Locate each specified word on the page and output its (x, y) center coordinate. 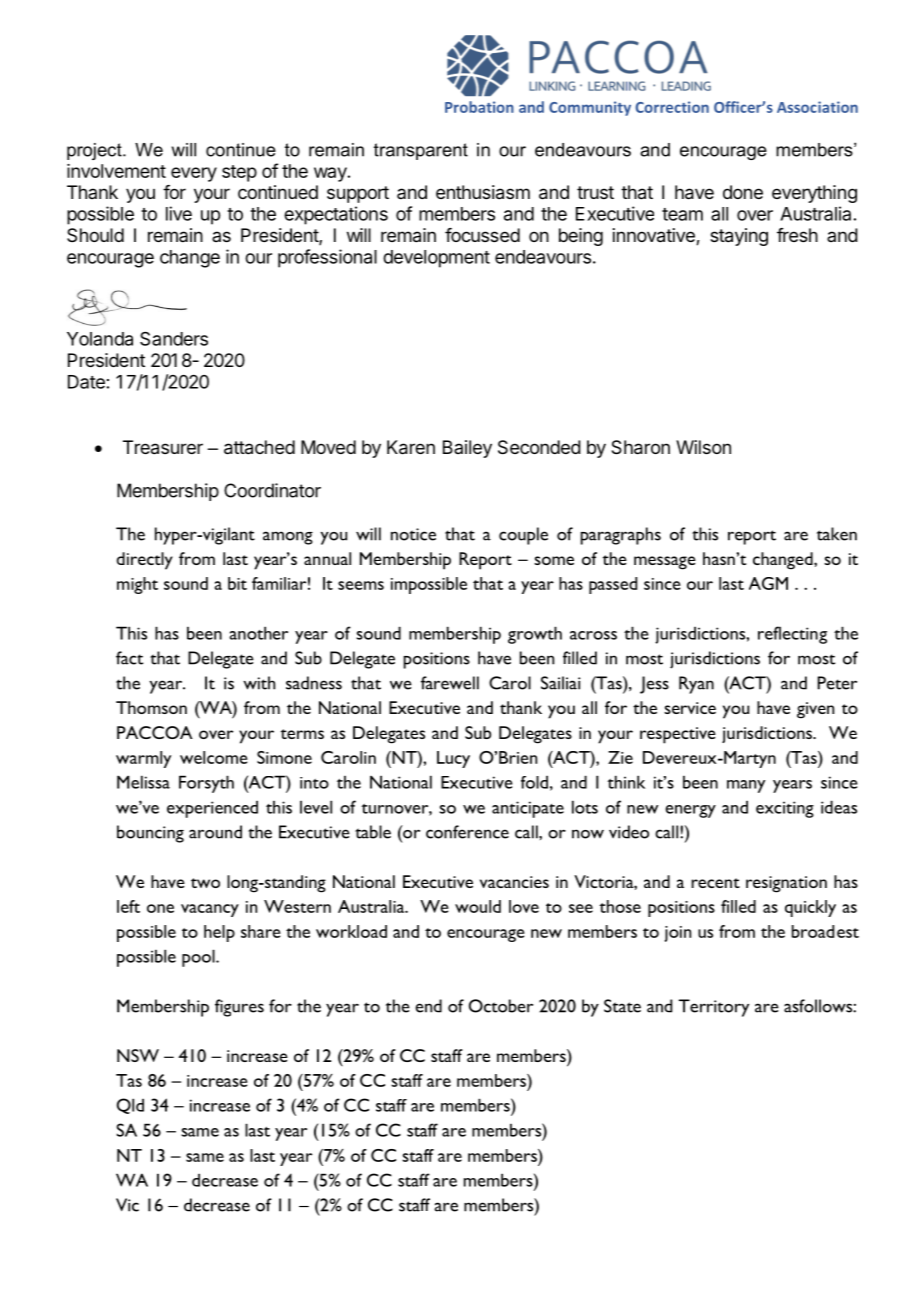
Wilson (703, 447)
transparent (421, 151)
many (746, 786)
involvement (116, 171)
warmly (143, 759)
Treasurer (163, 447)
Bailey (467, 449)
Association (817, 107)
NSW (138, 1055)
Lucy (453, 759)
